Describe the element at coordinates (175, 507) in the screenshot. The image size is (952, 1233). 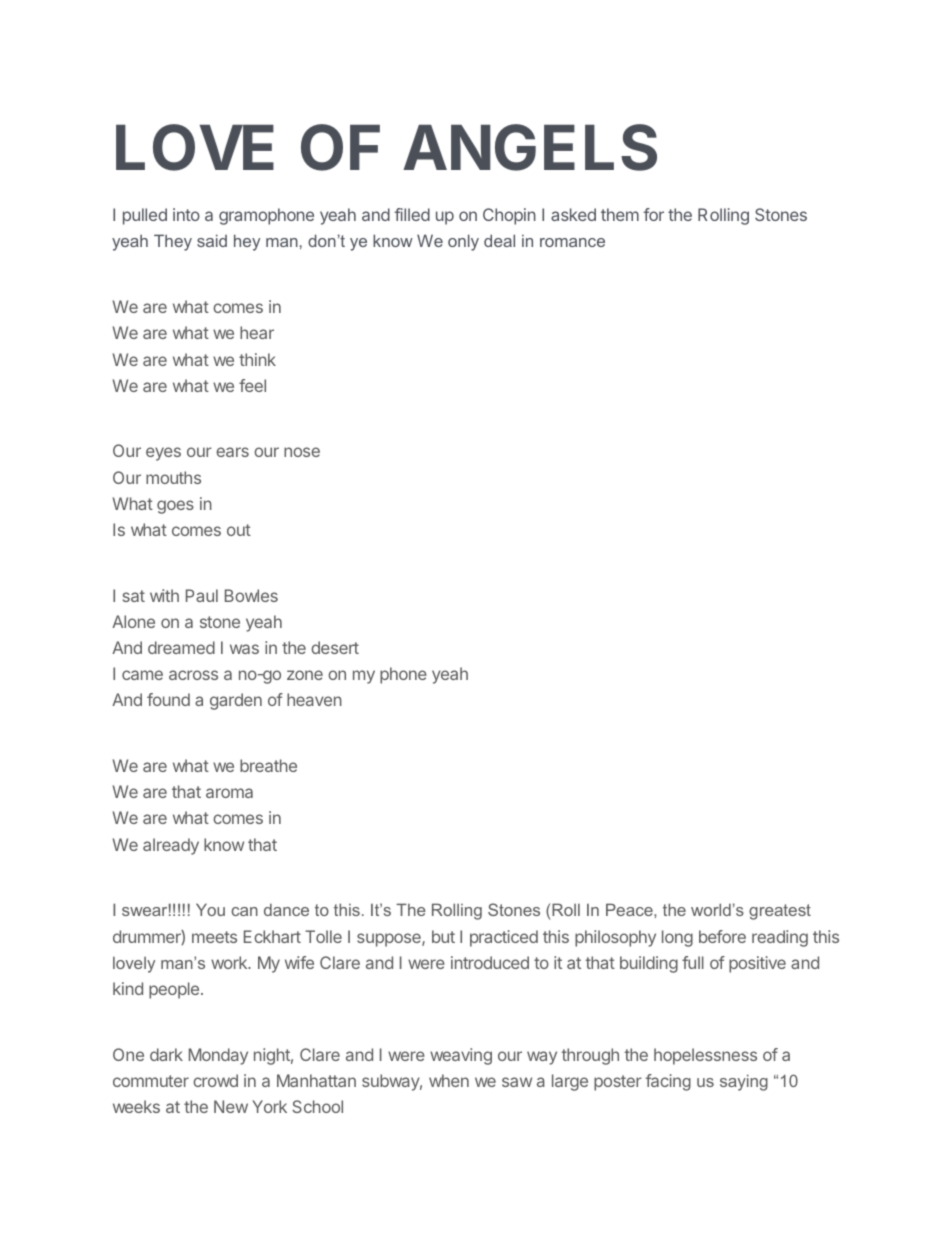
I see `goes` at that location.
